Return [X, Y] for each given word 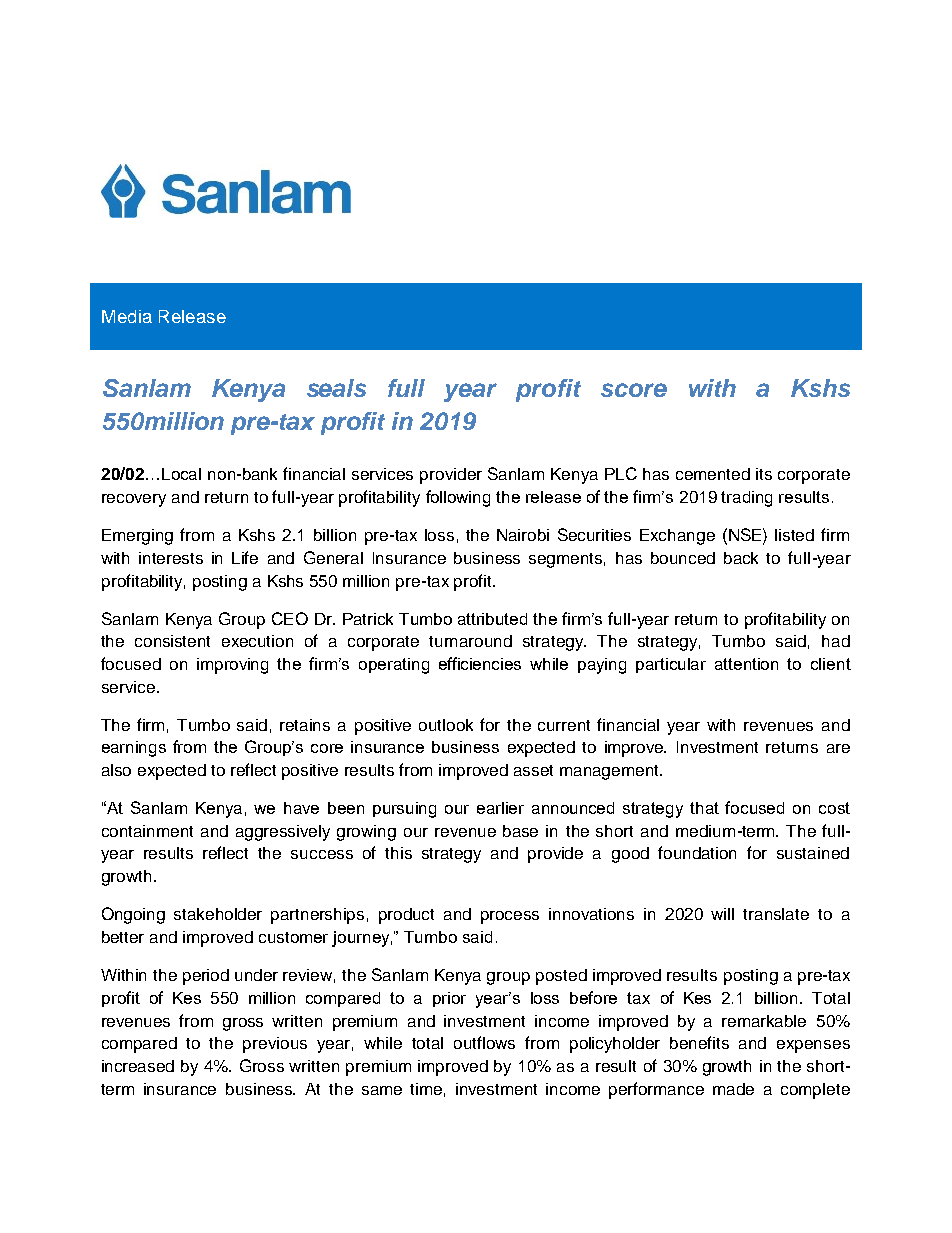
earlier [500, 808]
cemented [713, 474]
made [733, 1089]
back [741, 558]
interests [171, 558]
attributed [492, 619]
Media [127, 316]
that [704, 808]
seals [336, 388]
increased [138, 1066]
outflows [484, 1042]
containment [147, 831]
